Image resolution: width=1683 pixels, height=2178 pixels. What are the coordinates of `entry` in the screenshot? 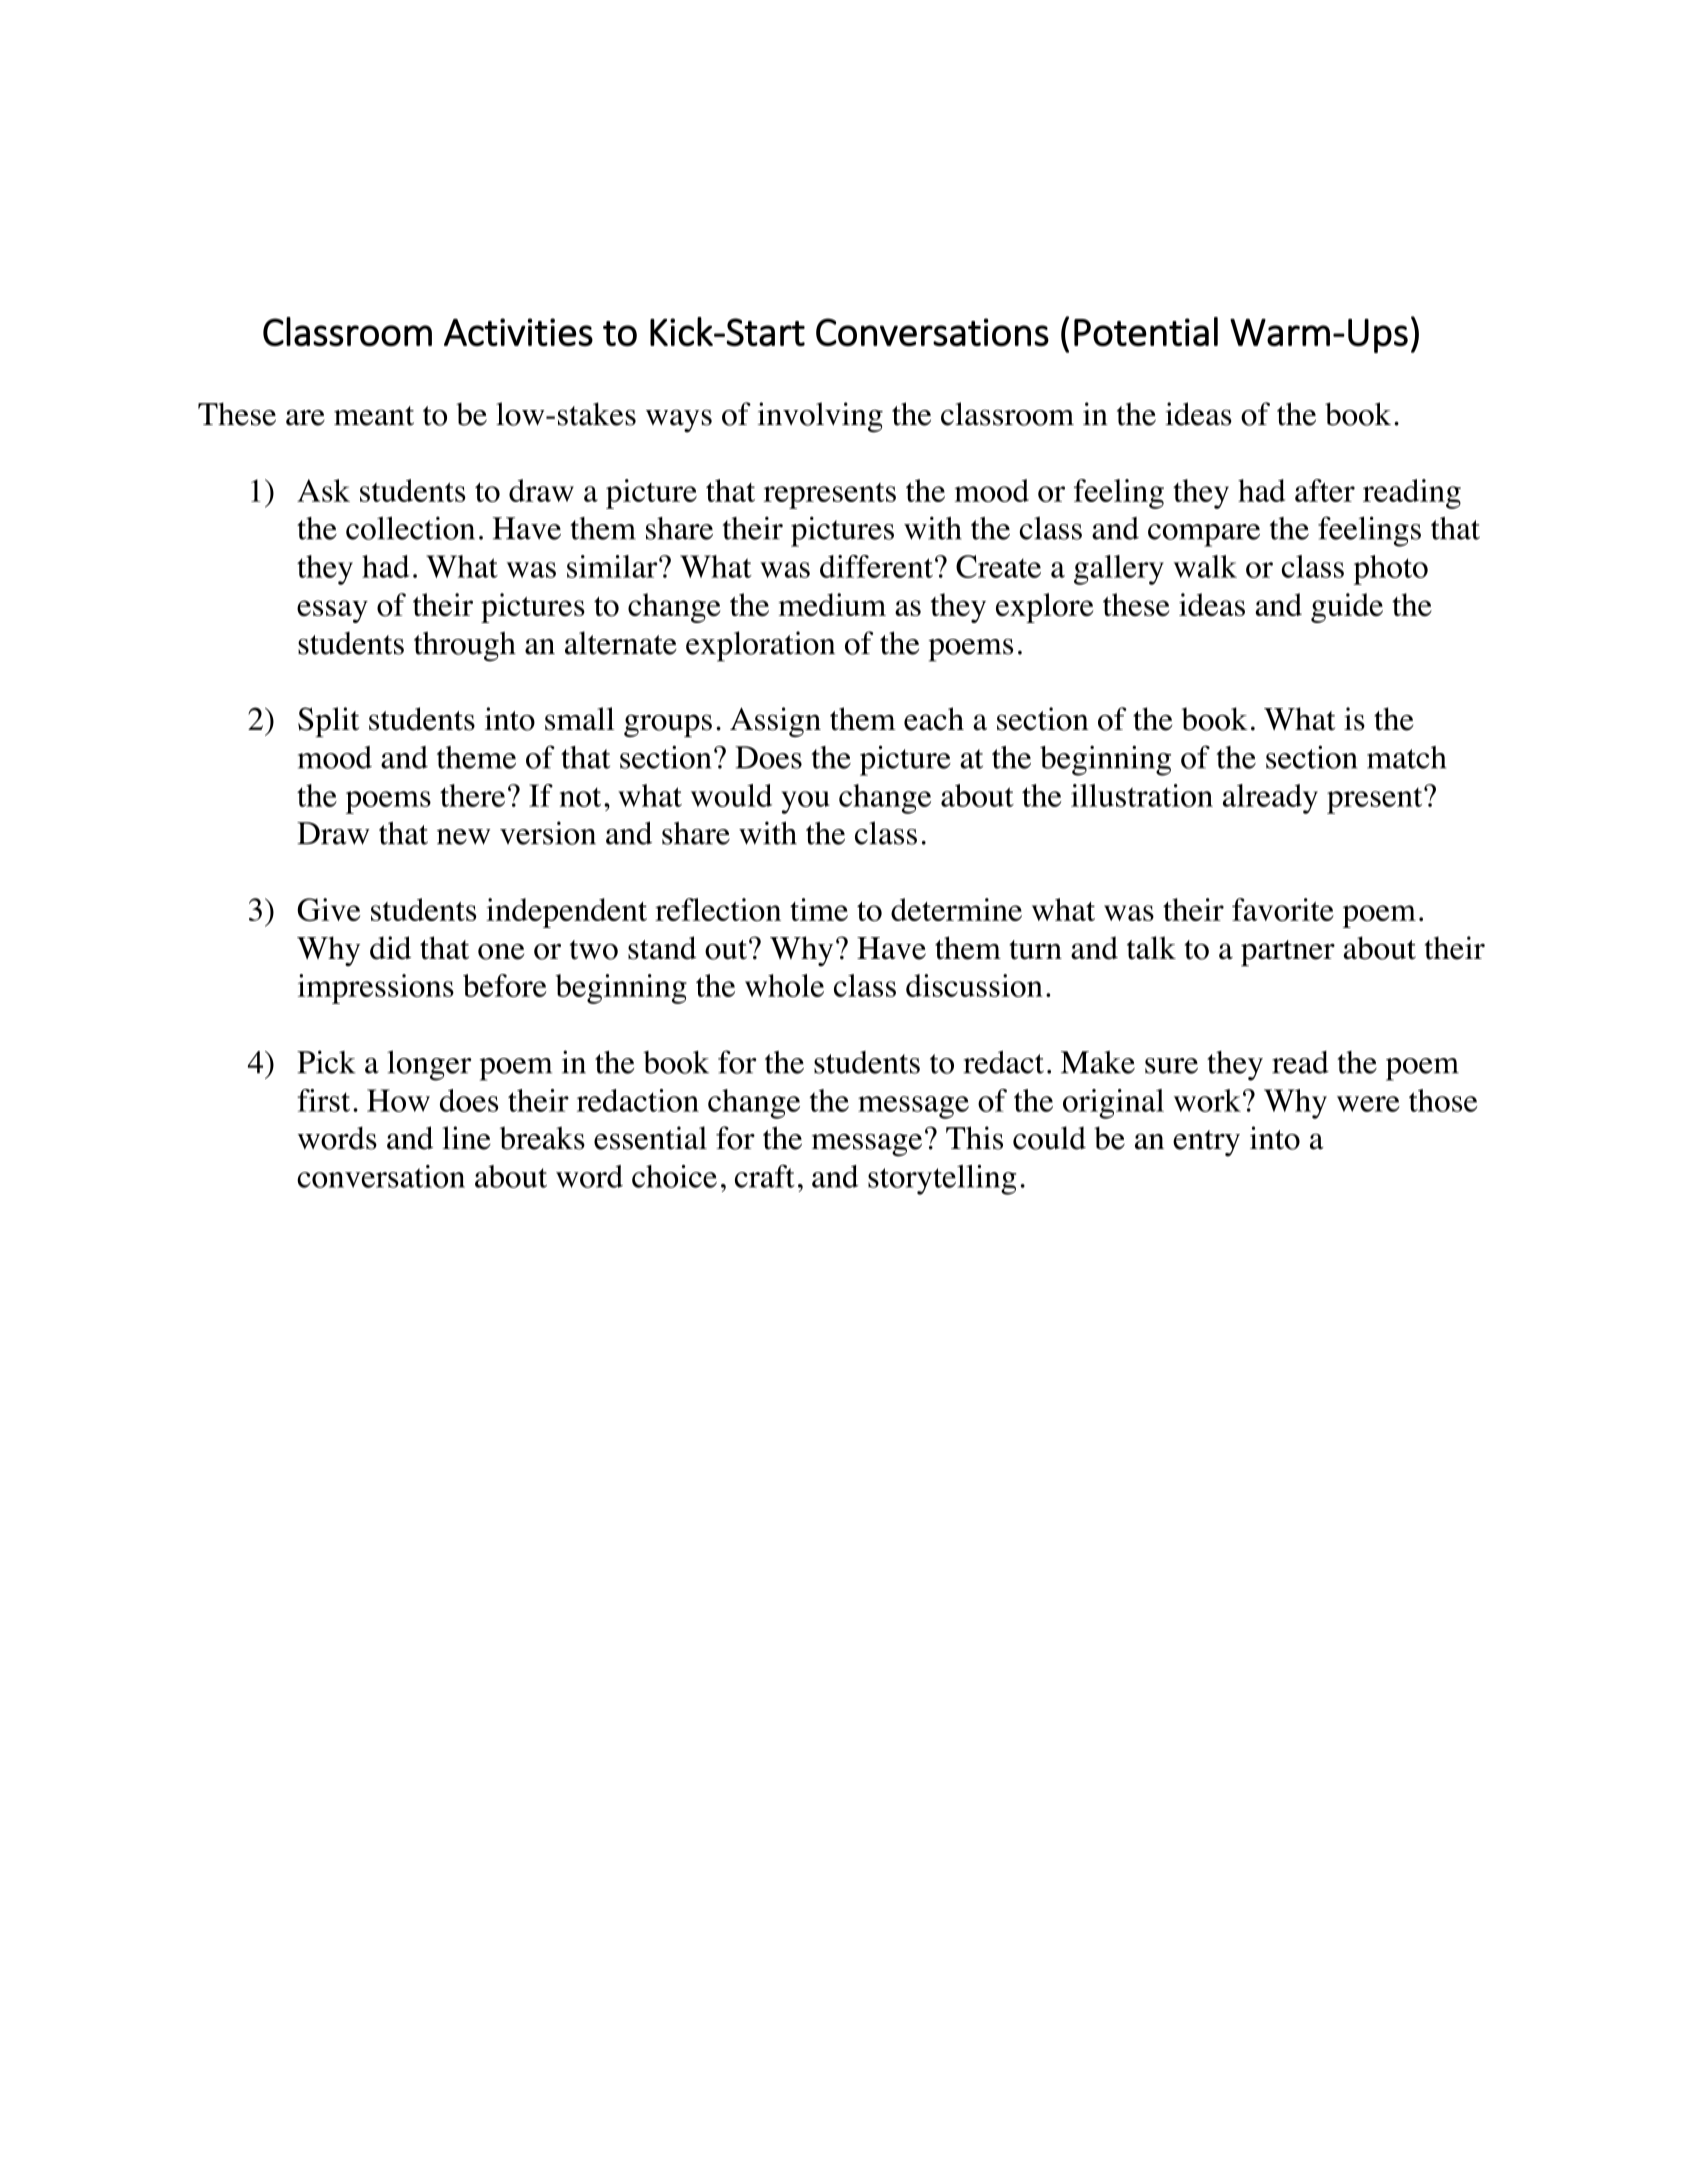 It's located at (1206, 1143).
